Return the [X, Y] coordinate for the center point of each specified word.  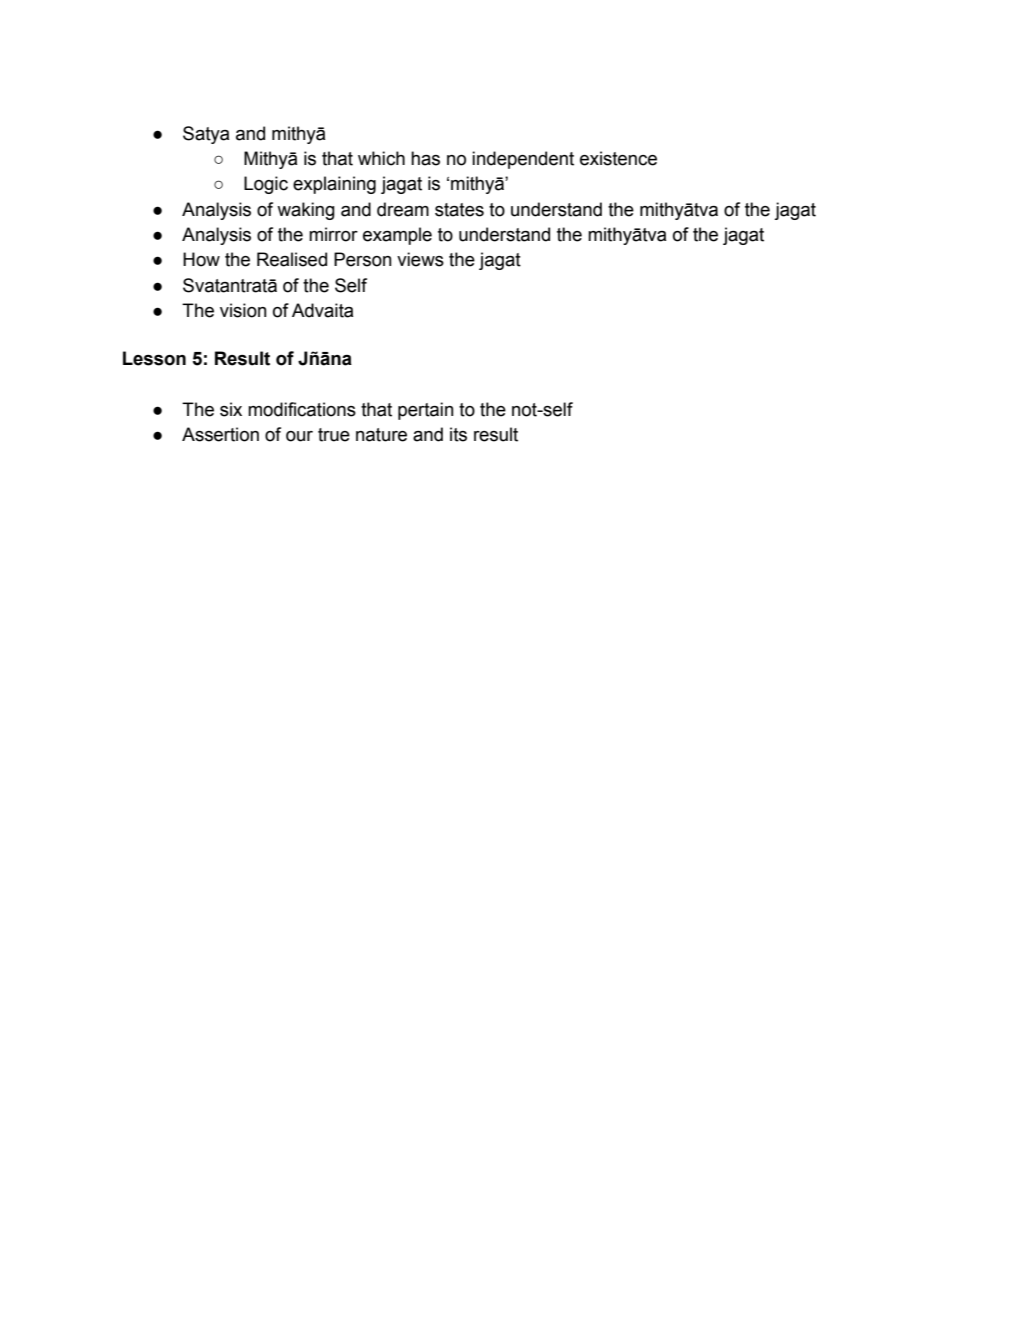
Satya [206, 135]
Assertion [220, 434]
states [459, 210]
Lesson [154, 358]
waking [306, 211]
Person [362, 259]
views [420, 259]
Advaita [322, 310]
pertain [425, 411]
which [381, 158]
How [201, 259]
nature [381, 435]
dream [403, 209]
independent [523, 160]
